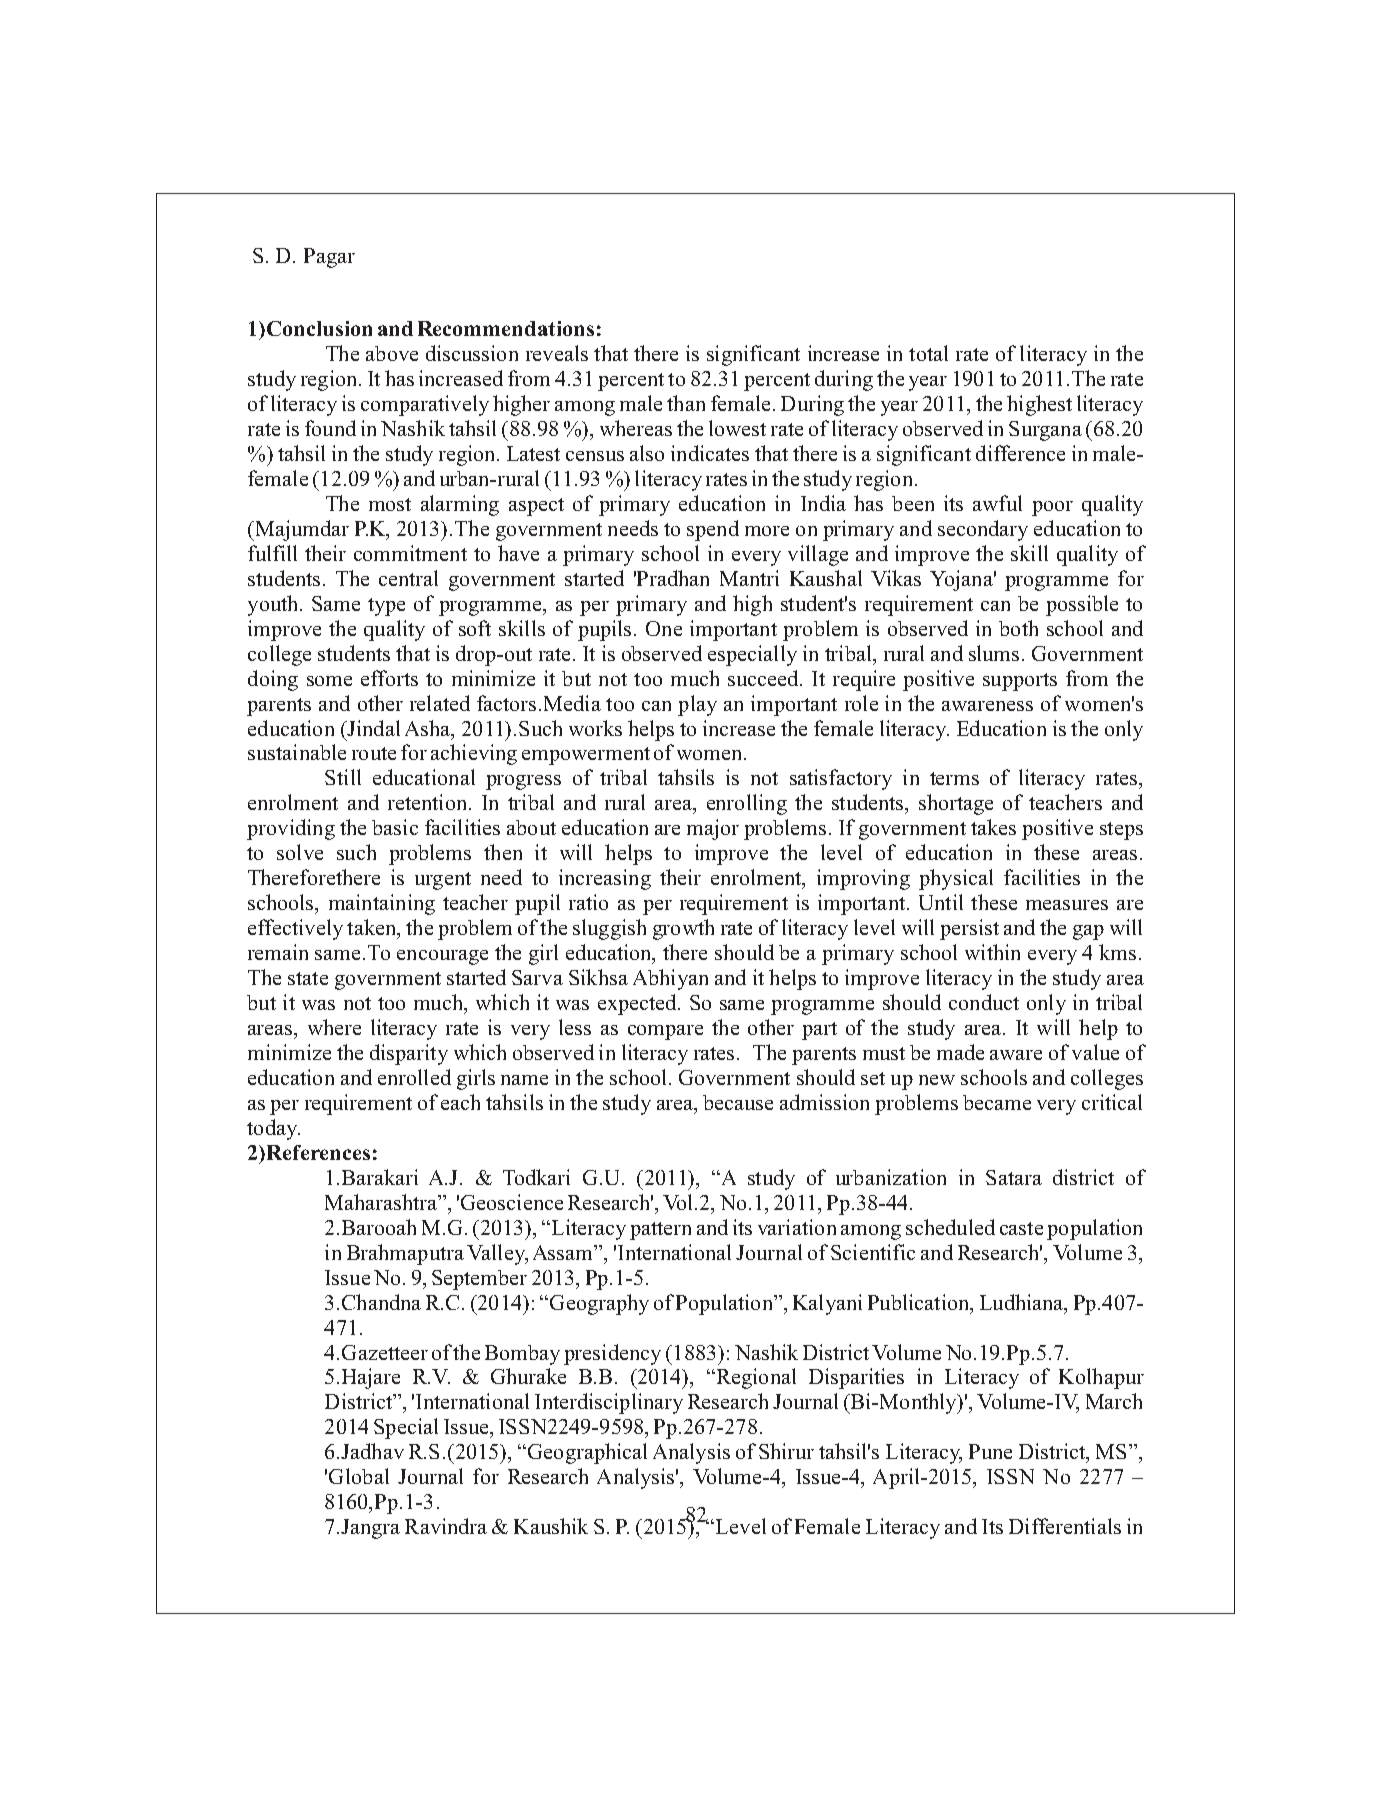 This screenshot has height=1807, width=1391. I want to click on growth, so click(683, 929).
